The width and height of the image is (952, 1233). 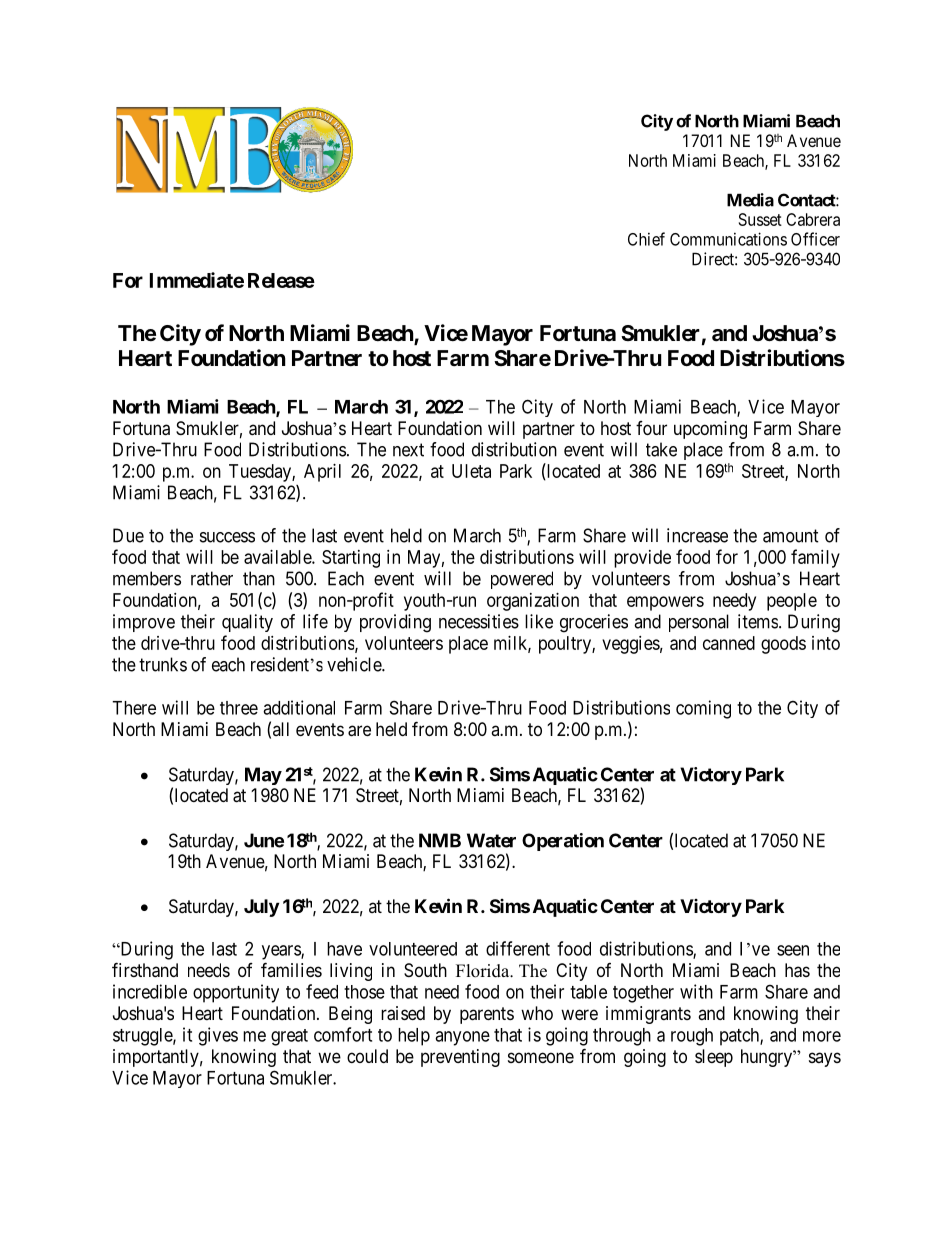 I want to click on Water, so click(x=491, y=840).
